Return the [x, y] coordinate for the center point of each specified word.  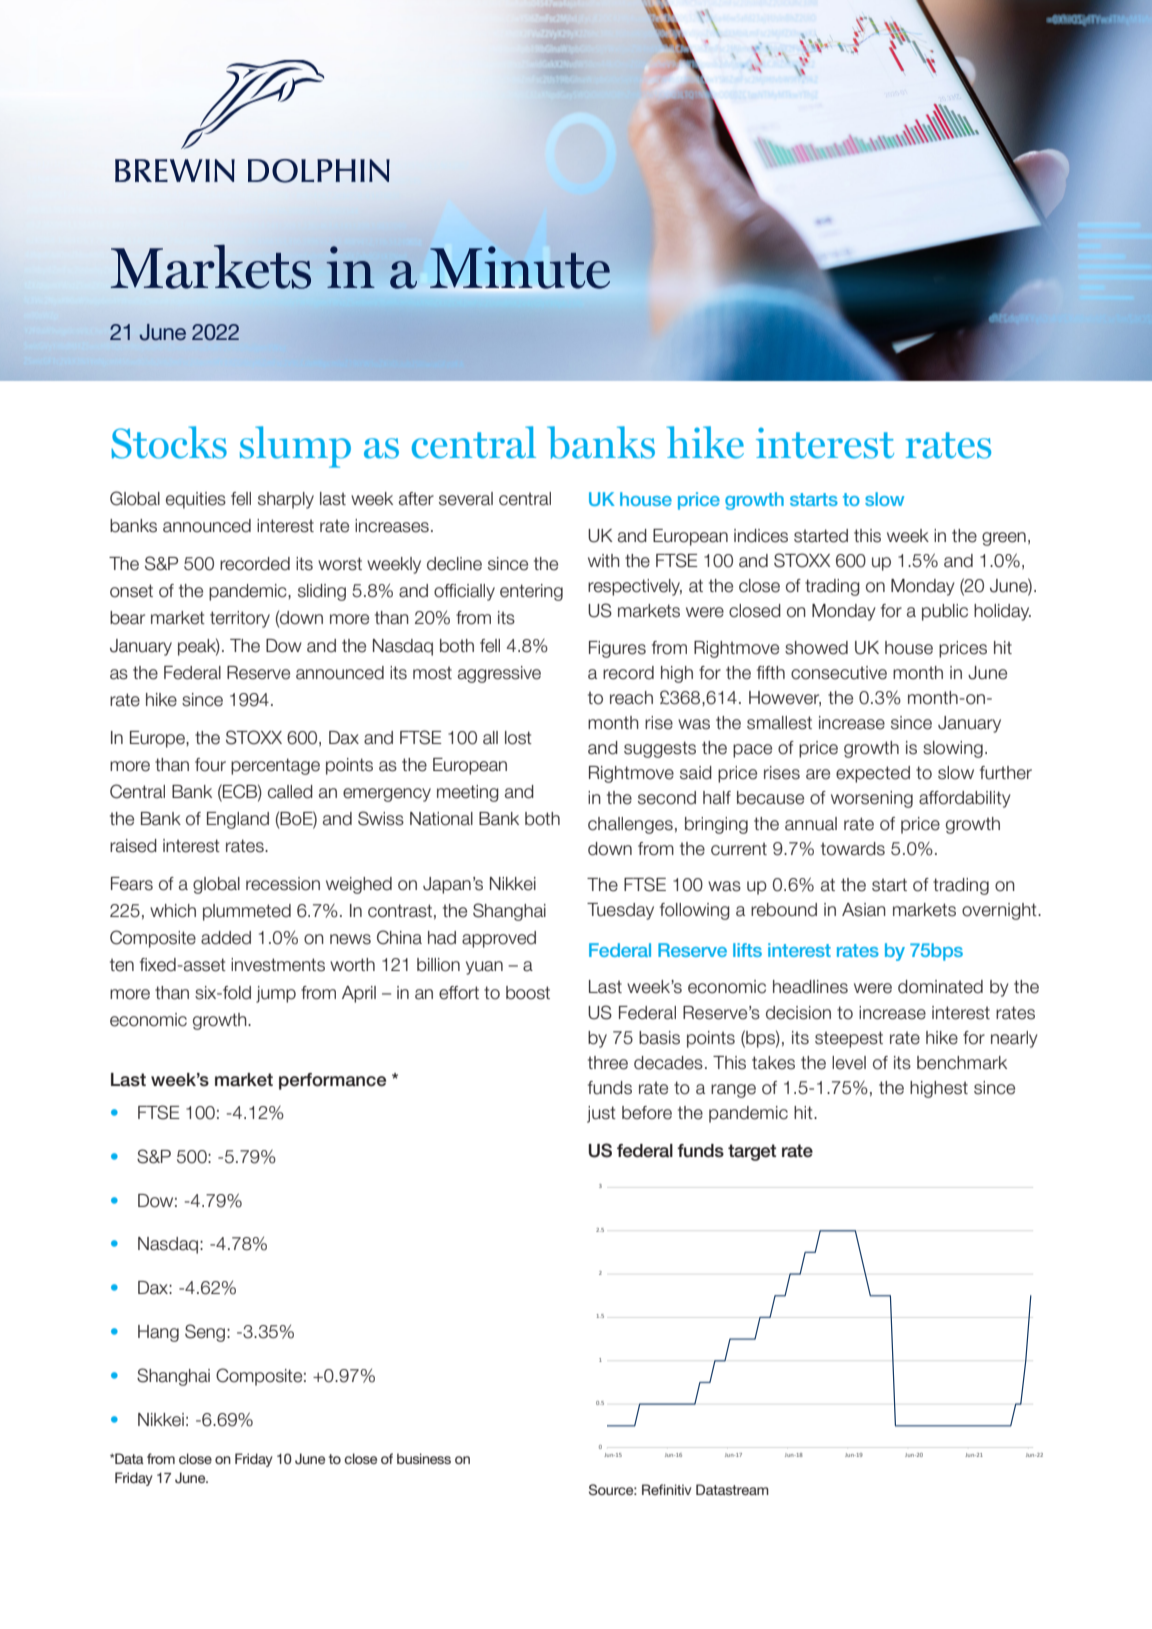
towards [853, 849]
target [752, 1152]
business [424, 1458]
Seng [205, 1333]
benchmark [962, 1063]
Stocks [169, 442]
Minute [520, 267]
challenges [630, 825]
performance [332, 1081]
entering [531, 592]
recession [283, 884]
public [945, 612]
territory [240, 619]
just [601, 1114]
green [1004, 539]
